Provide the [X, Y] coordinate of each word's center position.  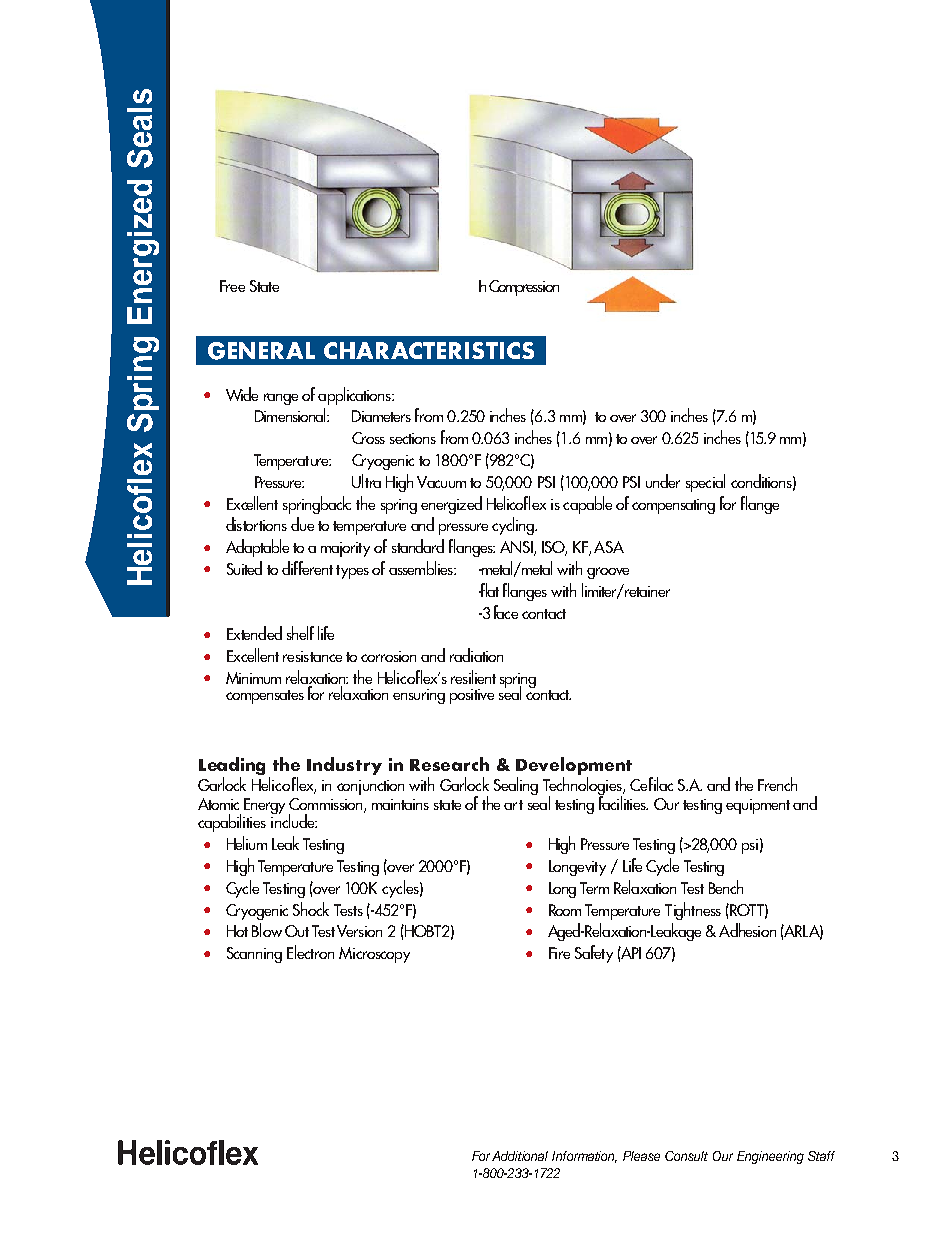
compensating [673, 506]
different [307, 568]
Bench [726, 887]
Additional [520, 1156]
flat [489, 590]
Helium [247, 843]
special [705, 483]
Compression [524, 288]
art [513, 805]
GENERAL [261, 351]
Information [584, 1157]
